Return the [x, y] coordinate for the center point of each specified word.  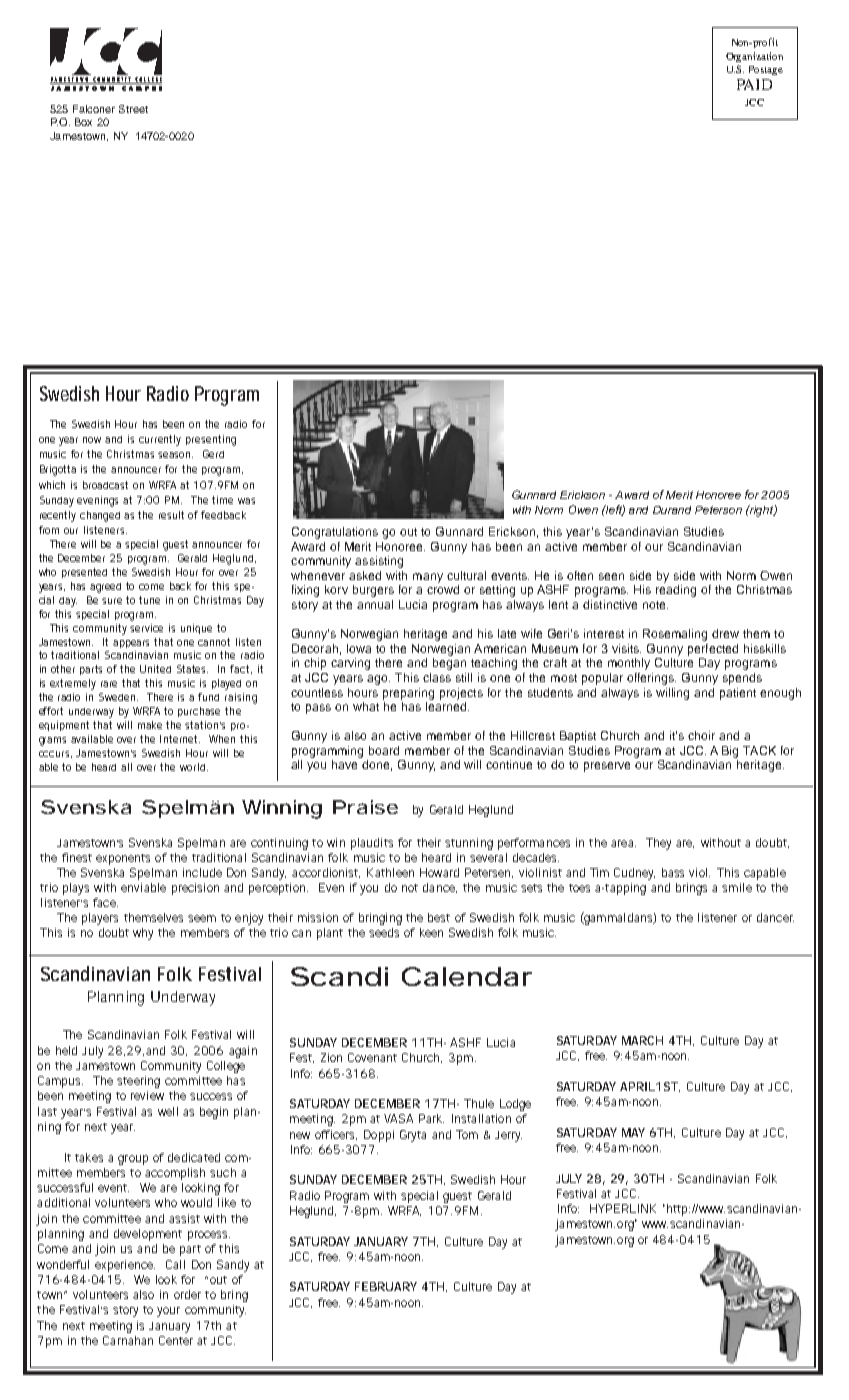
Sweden [118, 697]
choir [701, 735]
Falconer [94, 109]
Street [133, 109]
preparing [408, 694]
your [168, 1312]
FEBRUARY [386, 1286]
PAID [754, 84]
